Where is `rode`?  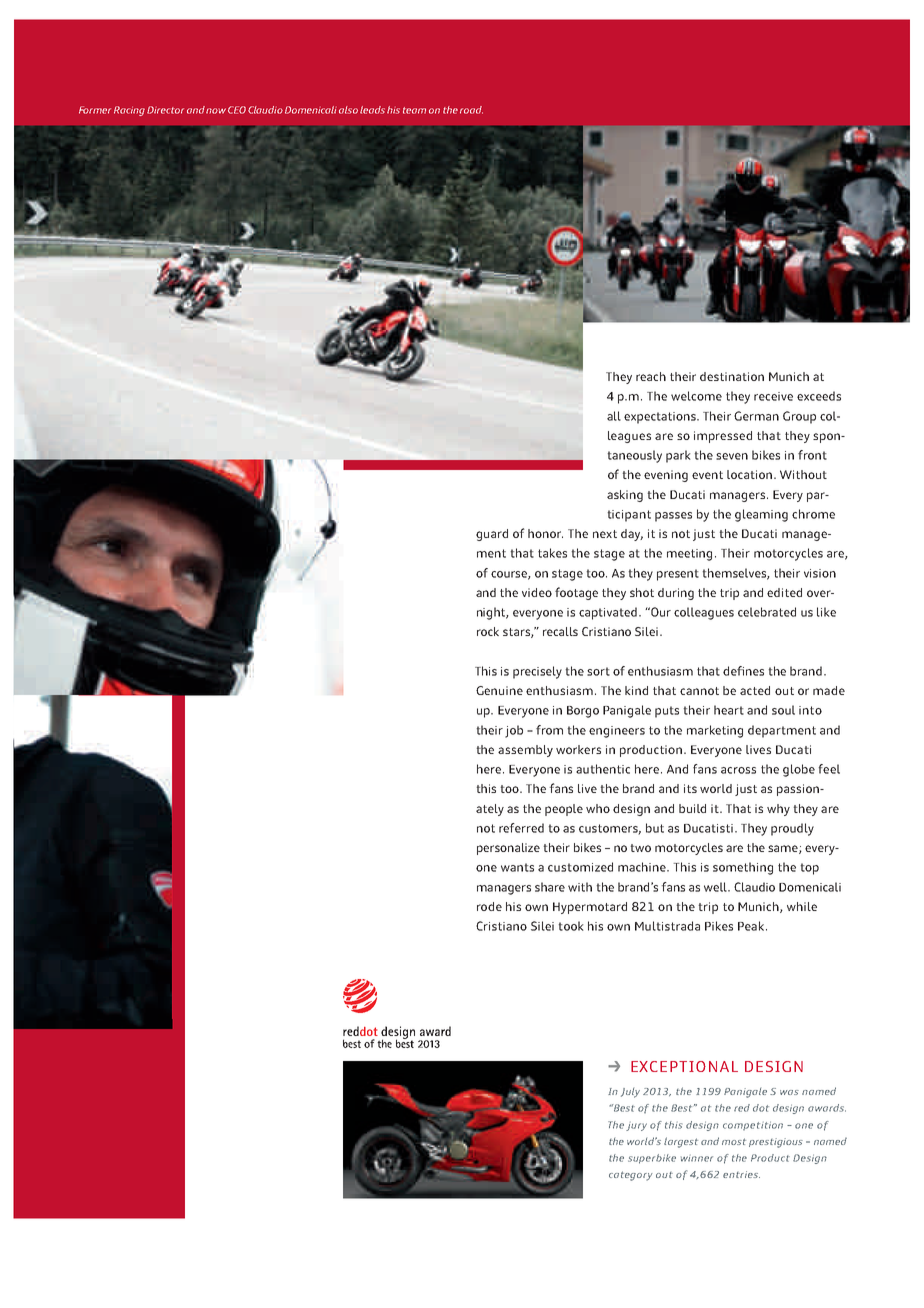 rode is located at coordinates (489, 906).
